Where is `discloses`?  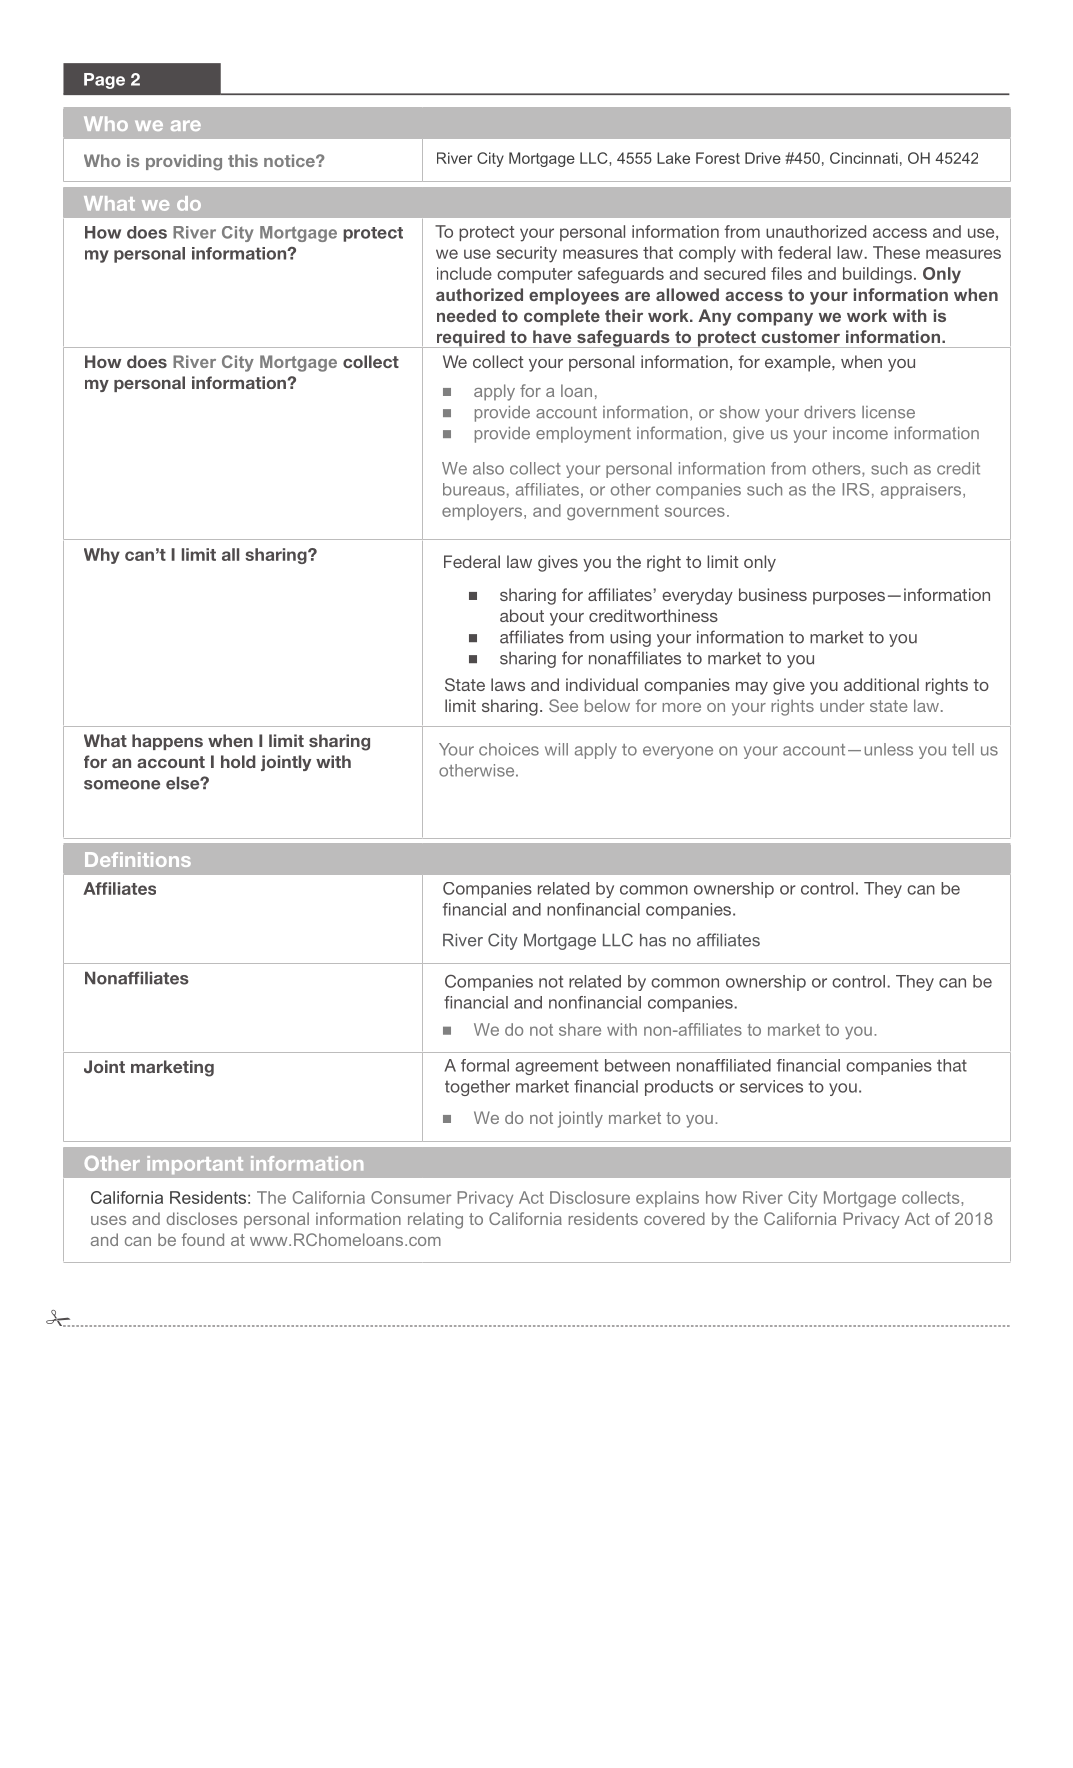 discloses is located at coordinates (201, 1218).
